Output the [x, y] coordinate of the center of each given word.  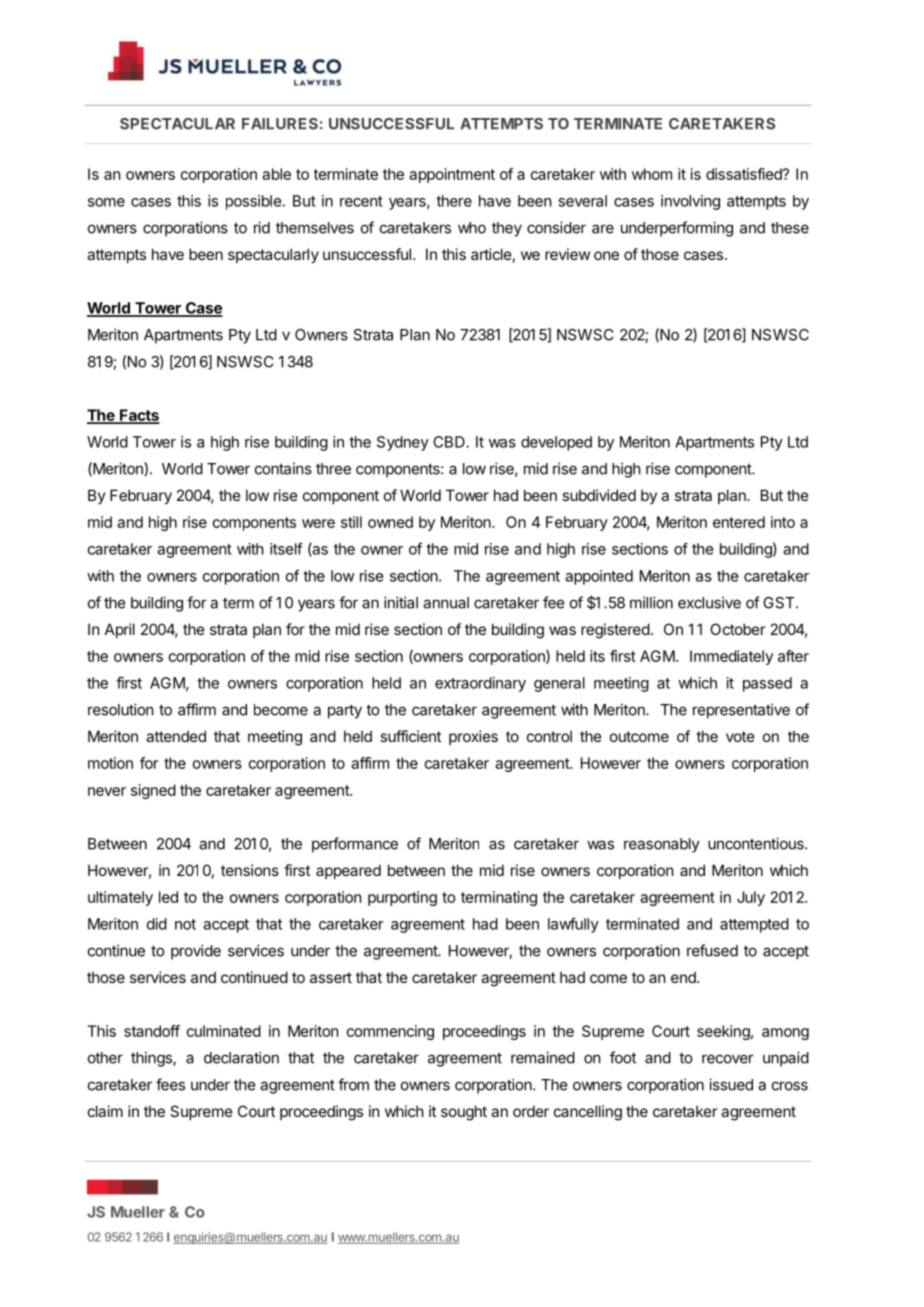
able [276, 174]
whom [652, 174]
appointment [452, 175]
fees [170, 1084]
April [120, 630]
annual [446, 603]
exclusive [709, 602]
